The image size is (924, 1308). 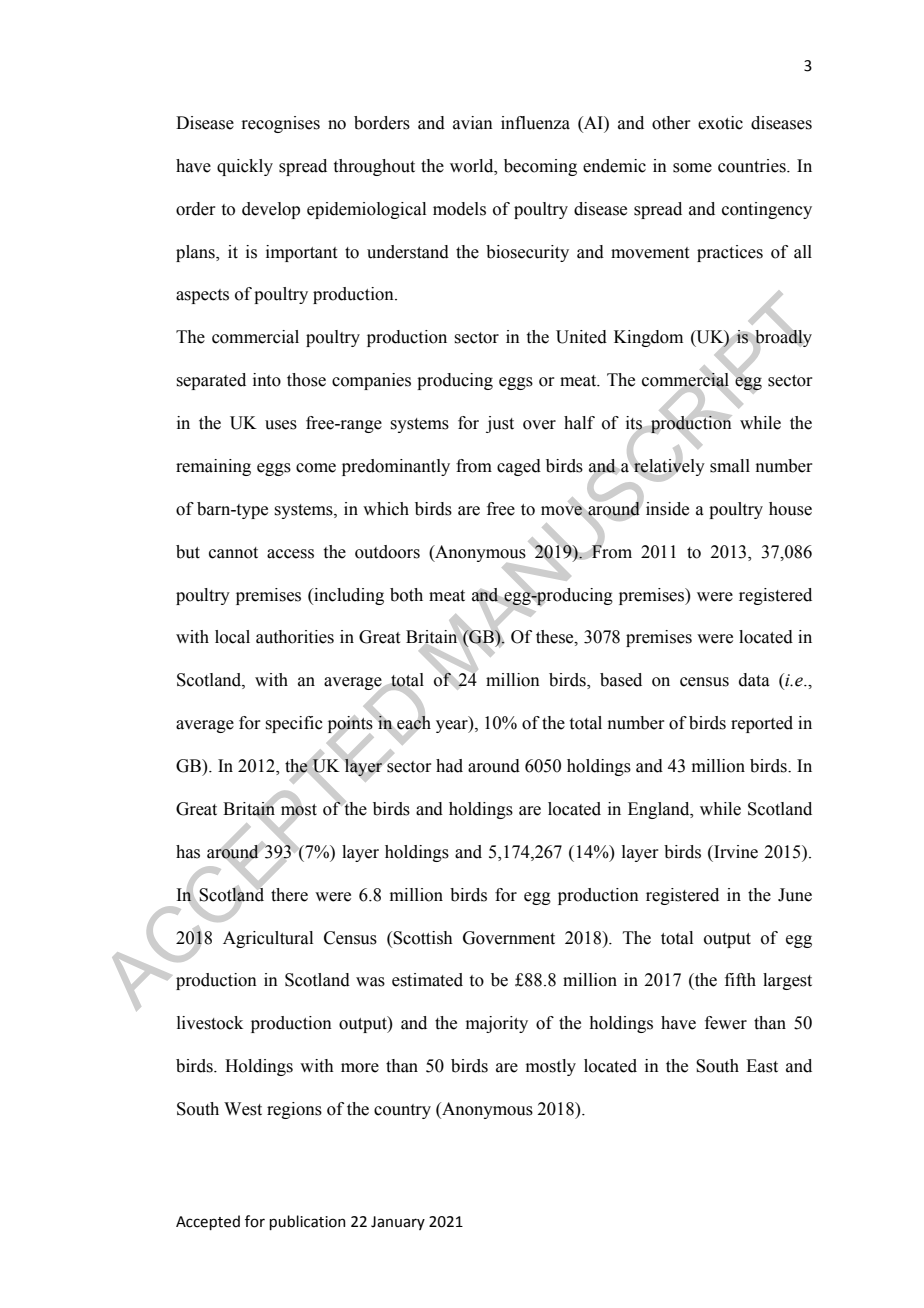 What do you see at coordinates (307, 1222) in the document?
I see `publication` at bounding box center [307, 1222].
